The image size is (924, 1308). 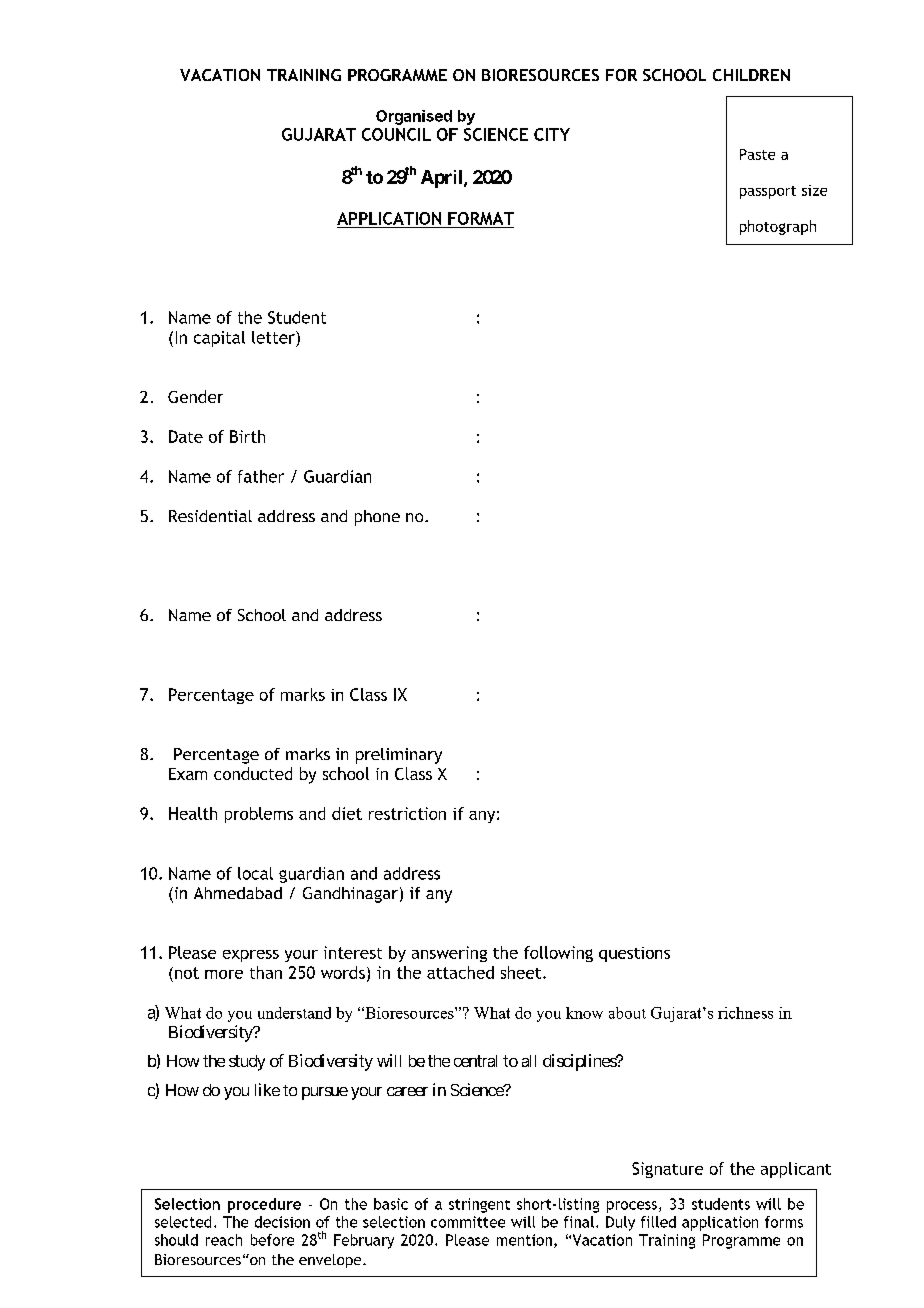 I want to click on procedure, so click(x=264, y=1205).
